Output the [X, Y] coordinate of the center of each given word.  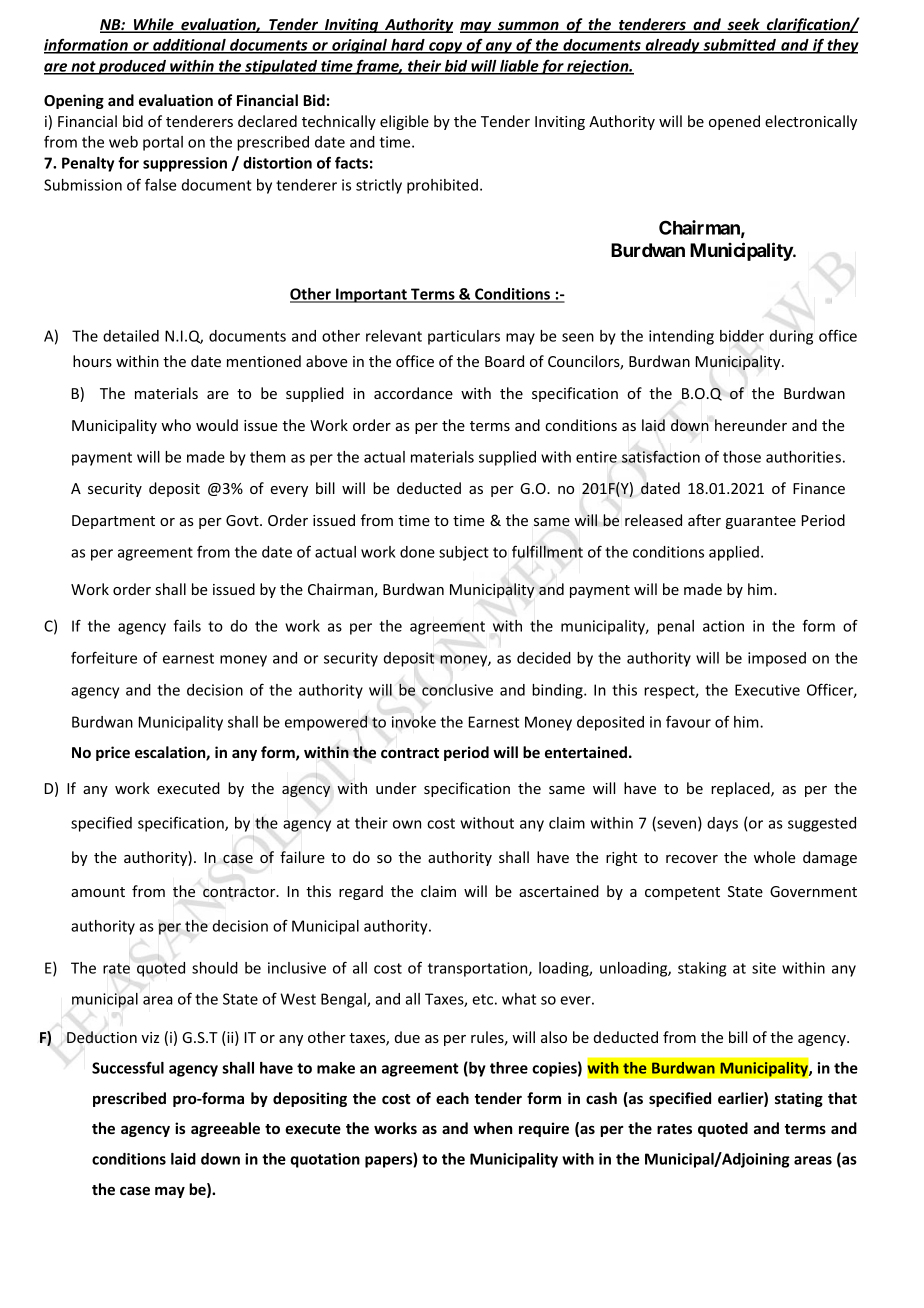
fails [187, 625]
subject [464, 553]
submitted [739, 46]
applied [734, 553]
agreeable [225, 1129]
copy [446, 48]
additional [189, 46]
